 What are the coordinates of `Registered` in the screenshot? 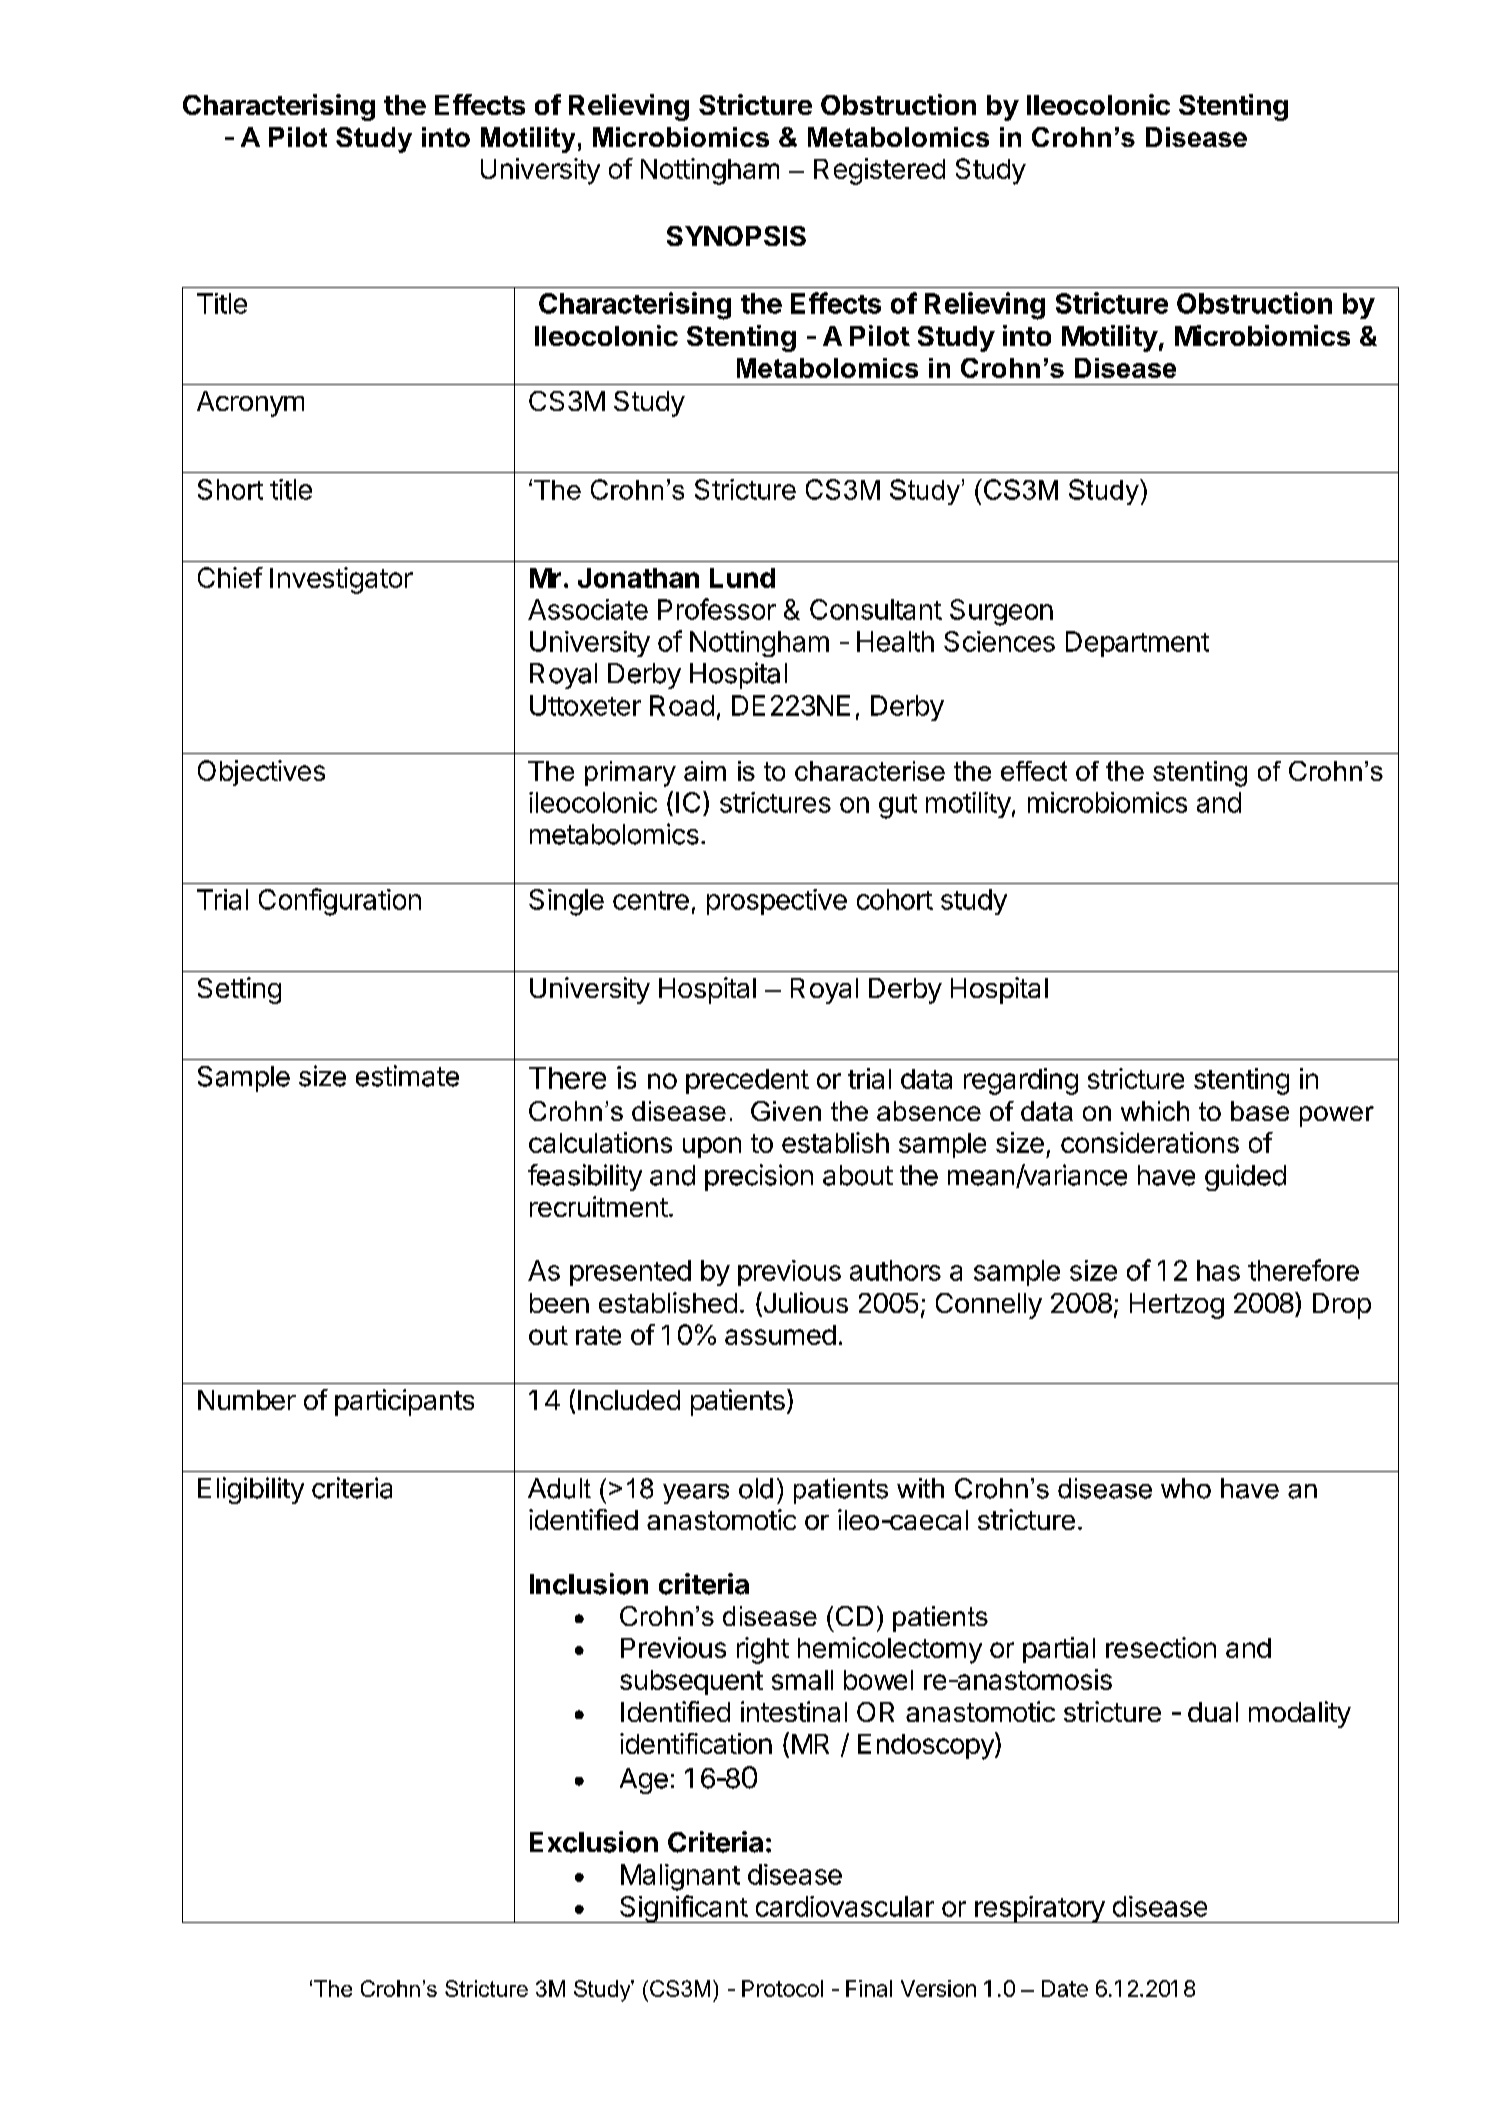 It's located at (879, 171).
